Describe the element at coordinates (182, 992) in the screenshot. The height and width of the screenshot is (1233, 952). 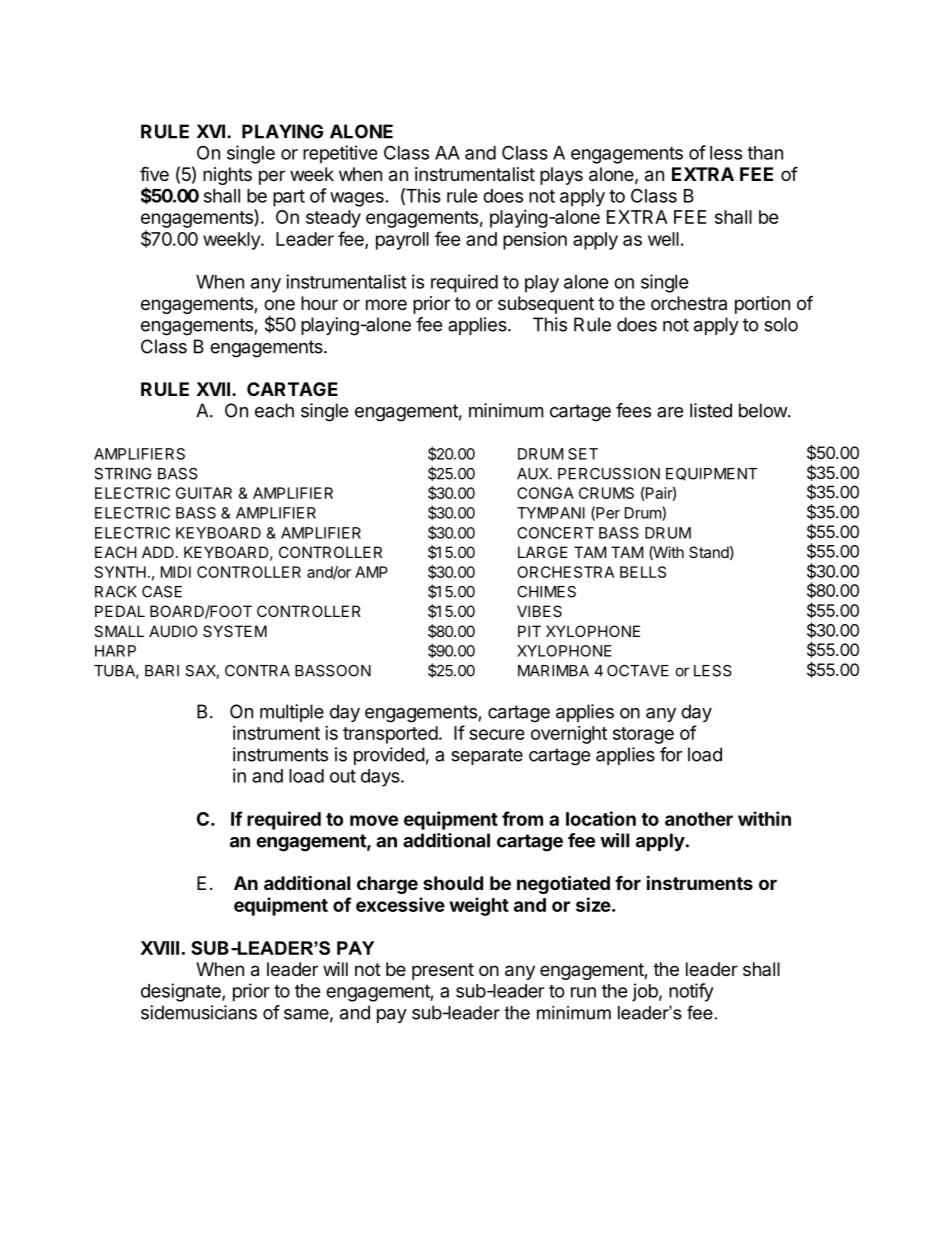
I see `designate` at that location.
